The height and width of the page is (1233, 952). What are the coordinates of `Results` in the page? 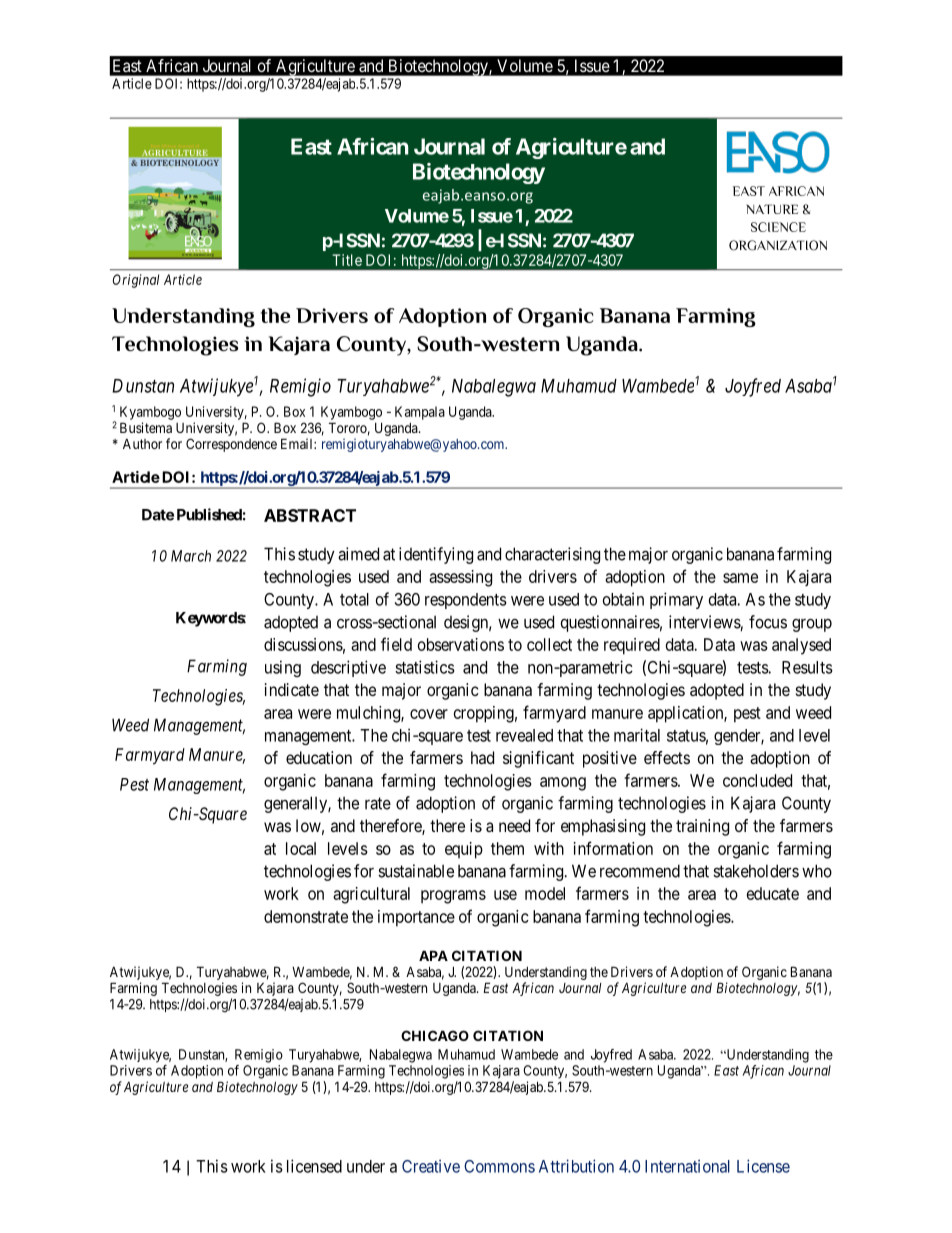 It's located at (807, 667).
